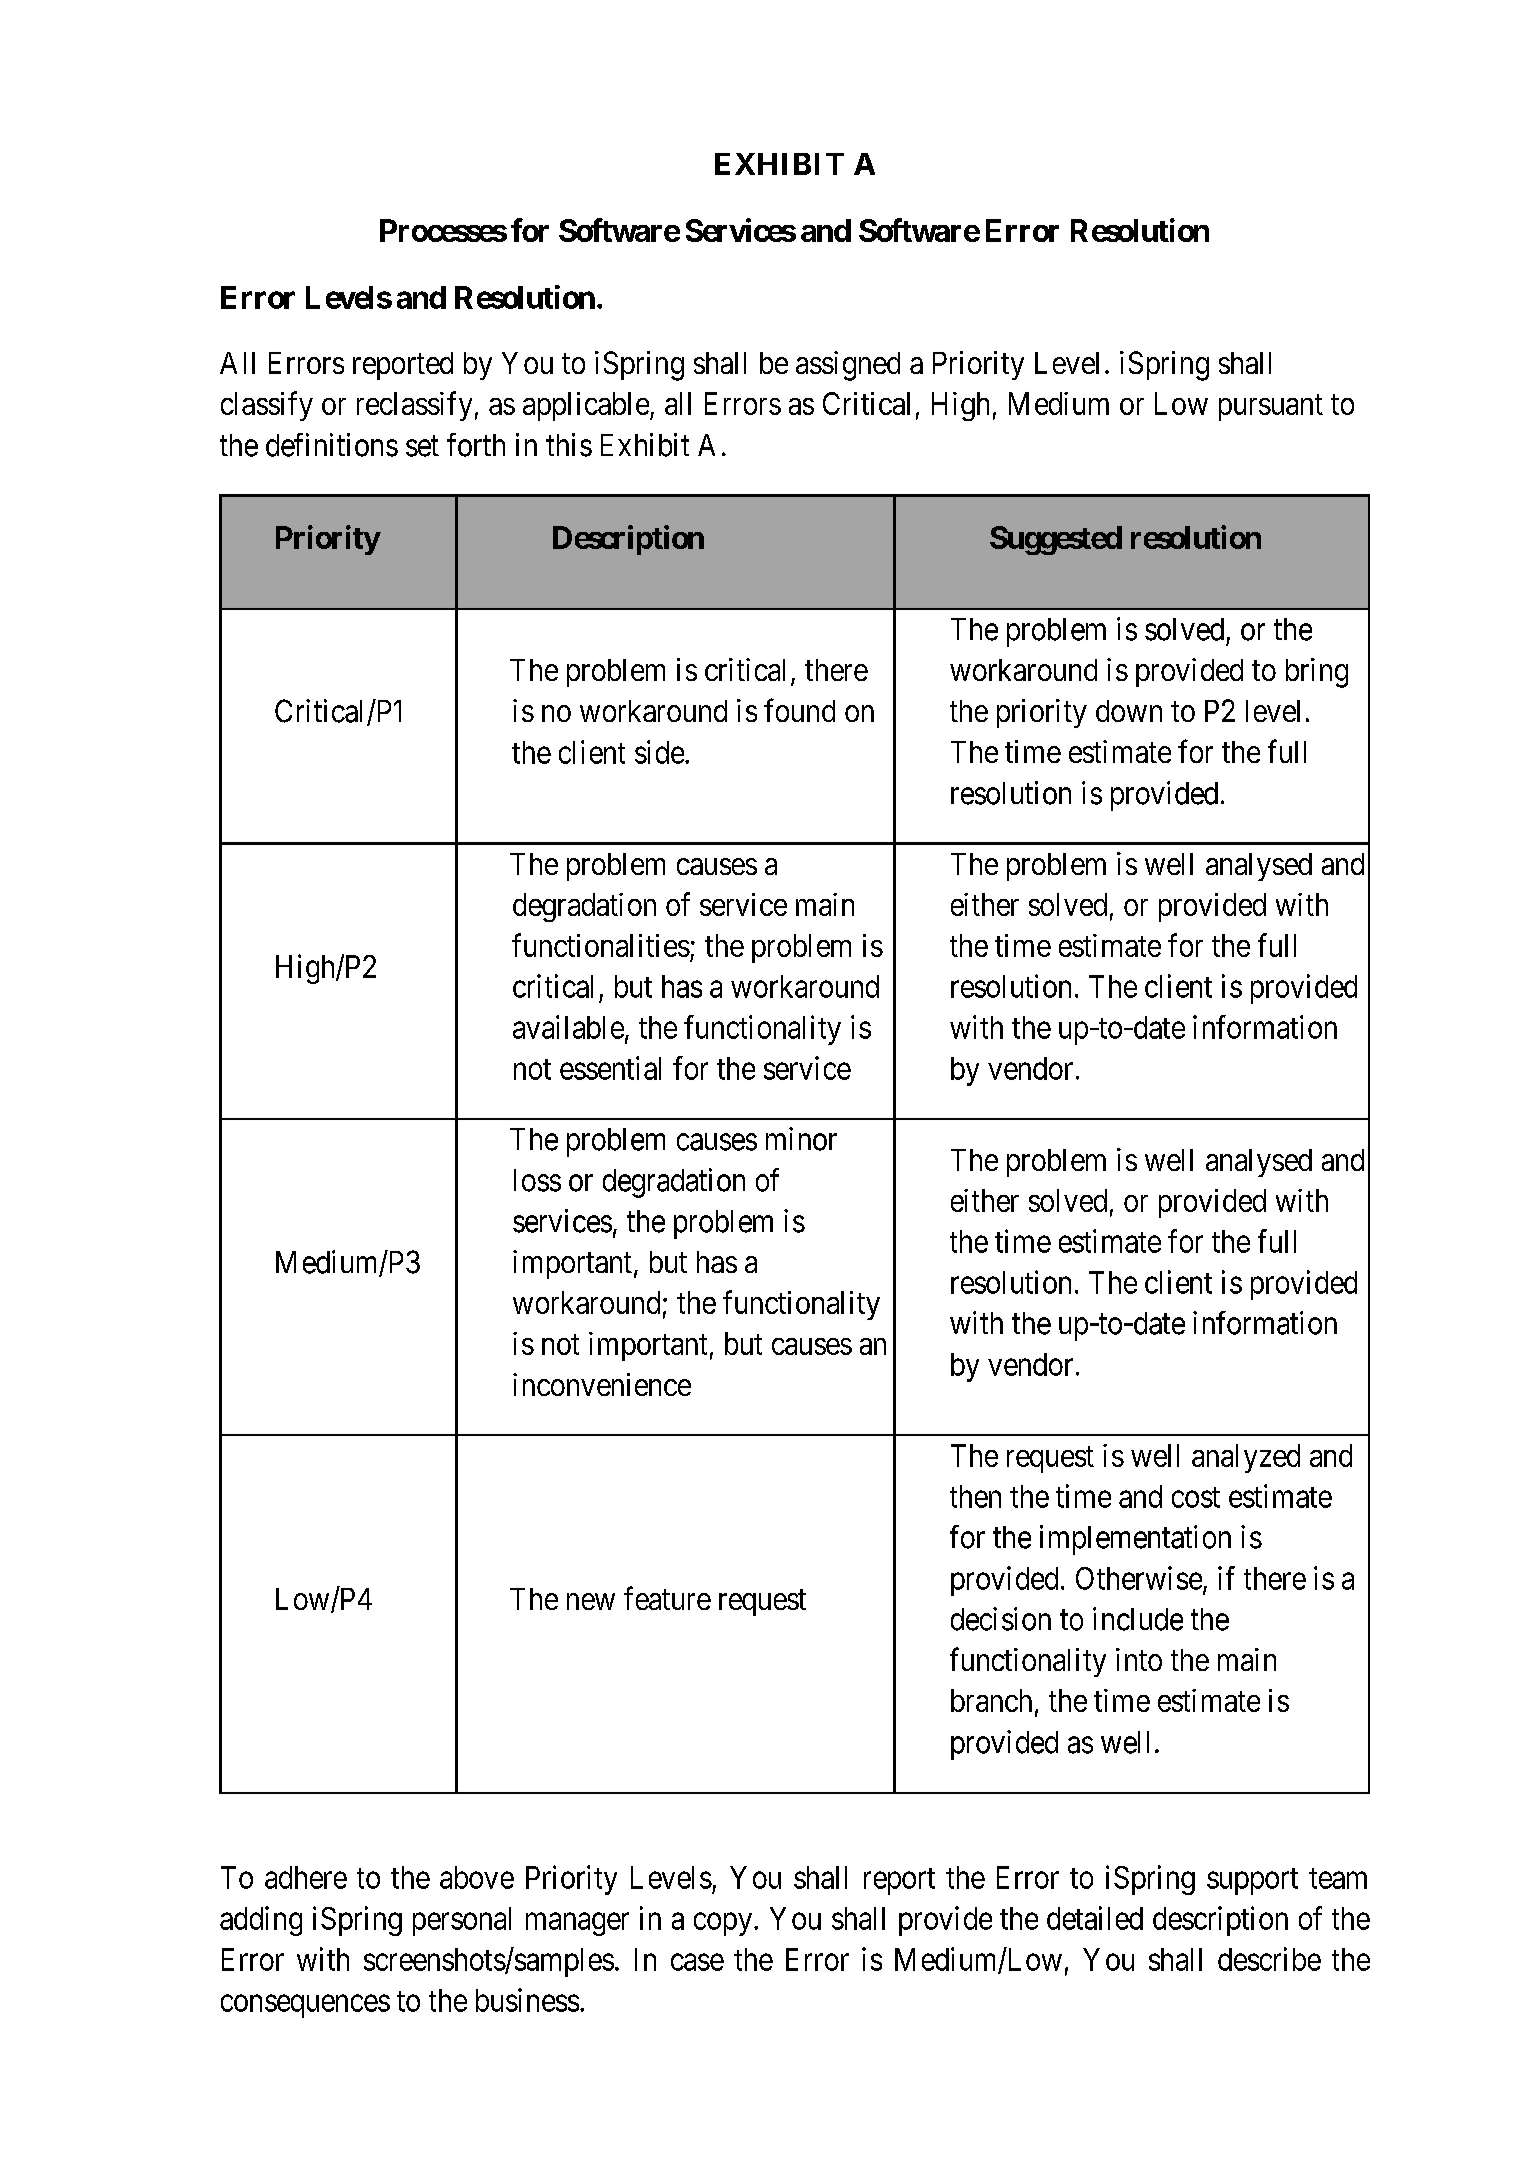  What do you see at coordinates (801, 1139) in the screenshot?
I see `minor` at bounding box center [801, 1139].
